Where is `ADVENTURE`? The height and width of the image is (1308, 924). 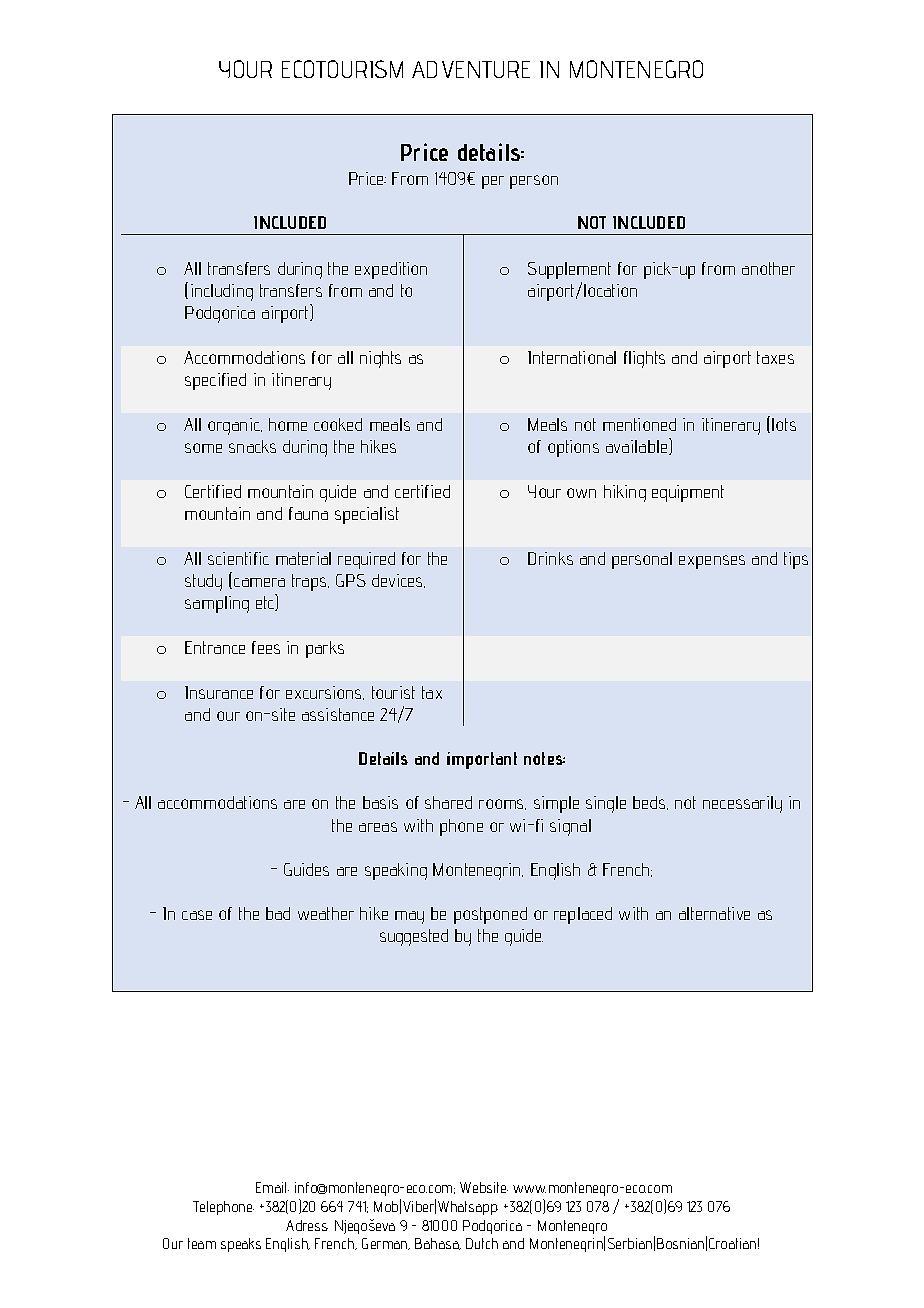
ADVENTURE is located at coordinates (471, 69).
